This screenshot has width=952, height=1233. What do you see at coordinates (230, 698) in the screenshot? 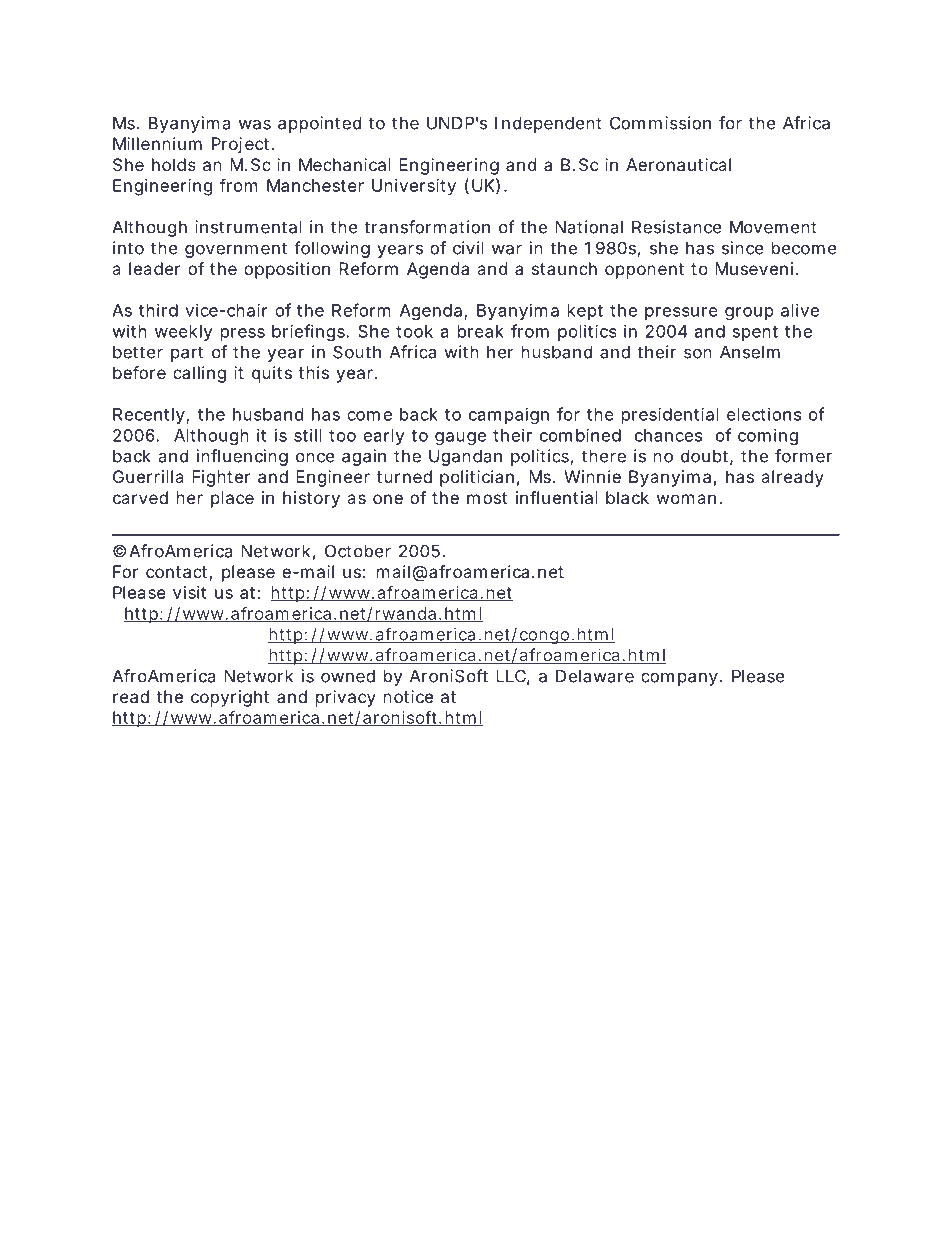
I see `copyright` at bounding box center [230, 698].
